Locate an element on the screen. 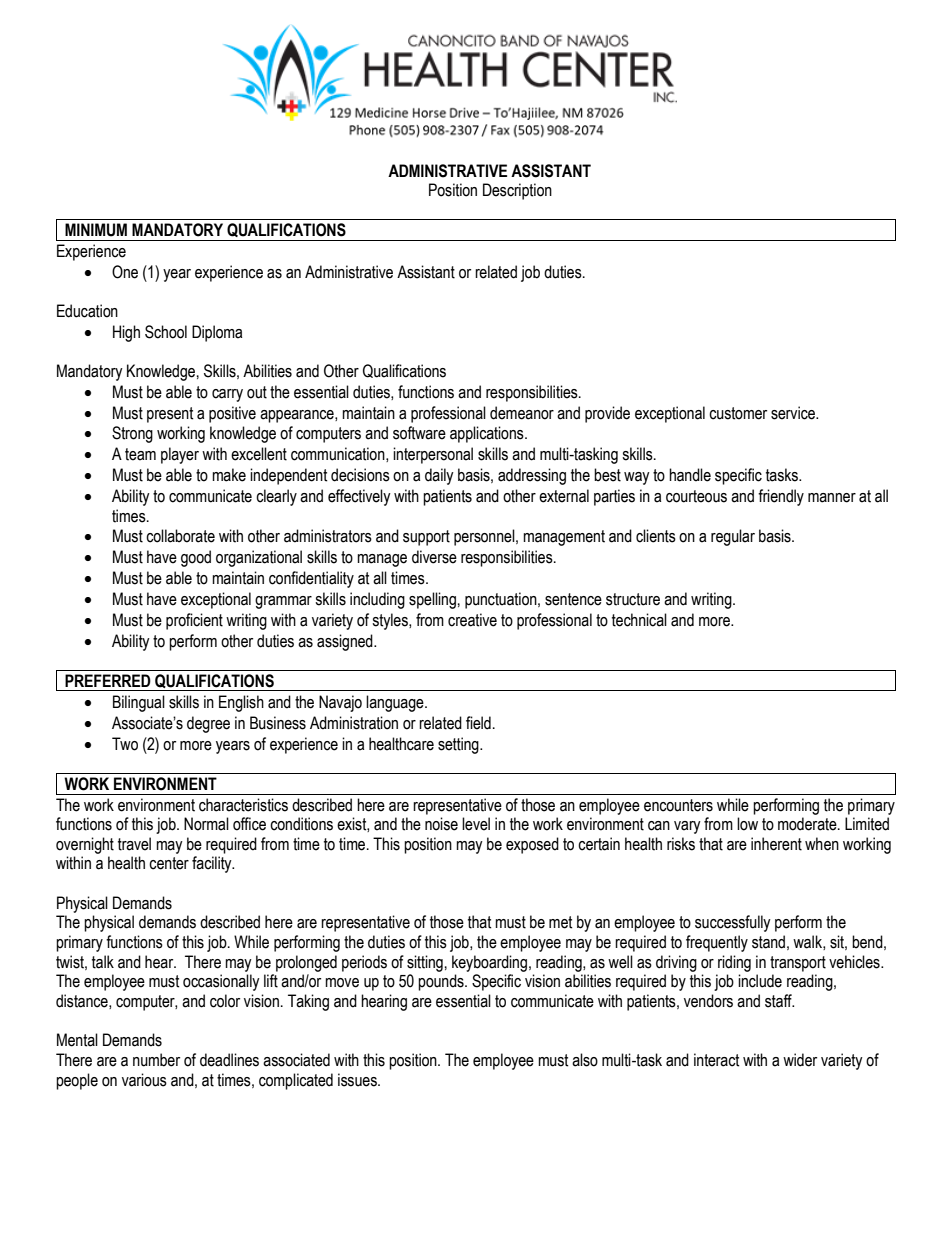 This screenshot has height=1233, width=952. technical is located at coordinates (639, 620).
